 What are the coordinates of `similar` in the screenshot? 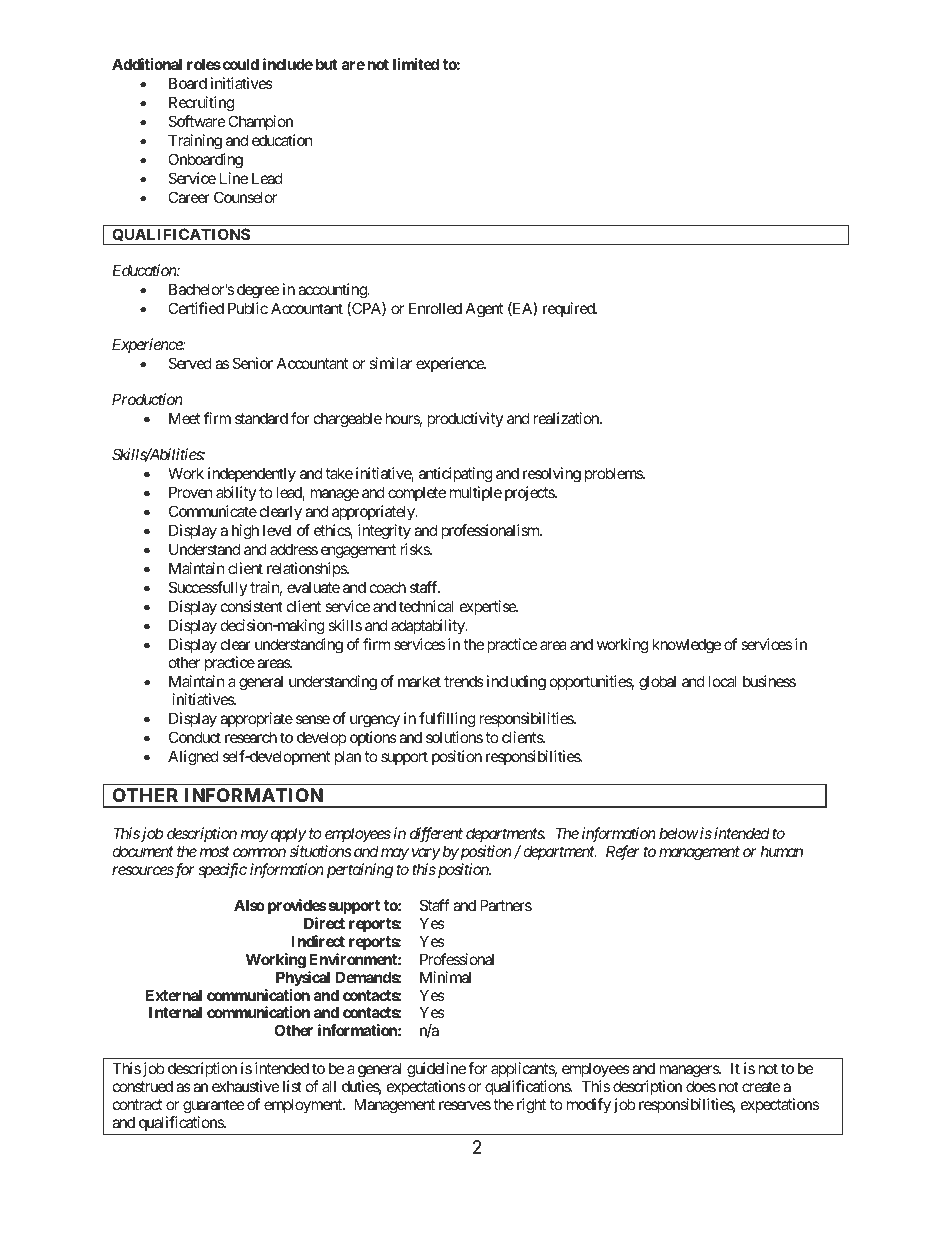 It's located at (390, 363).
